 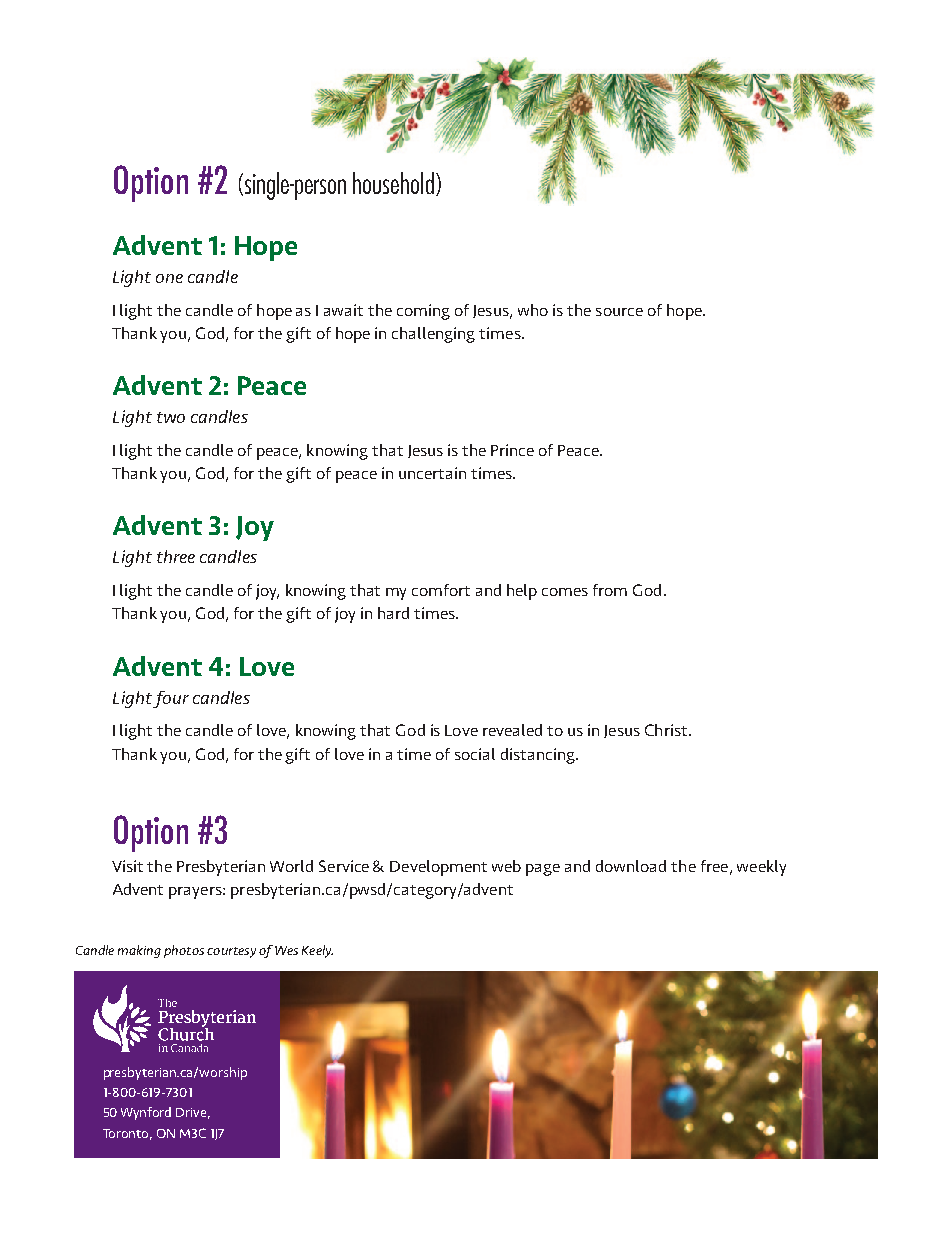 What do you see at coordinates (432, 473) in the screenshot?
I see `uncertain` at bounding box center [432, 473].
